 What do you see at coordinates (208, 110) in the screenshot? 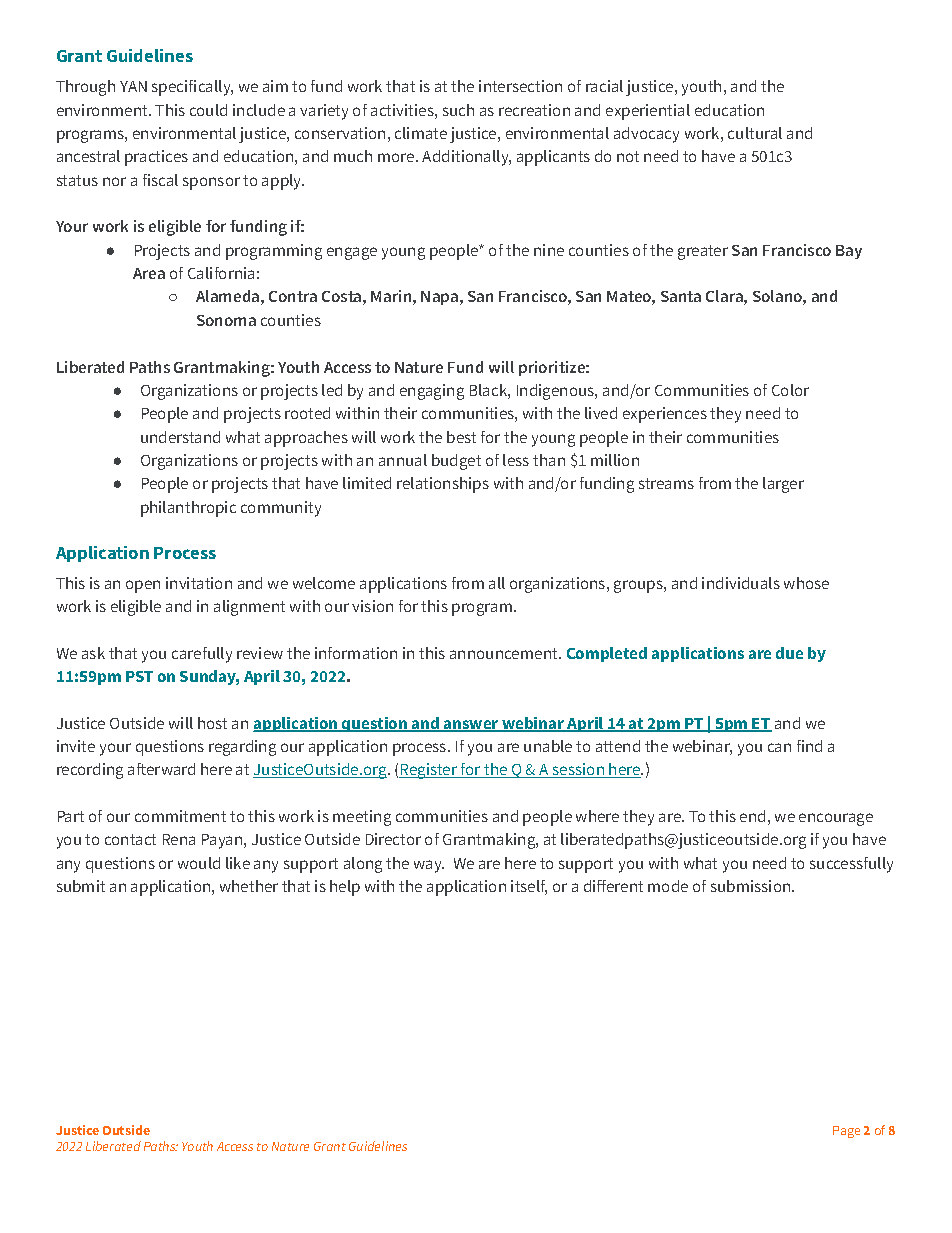
I see `could` at bounding box center [208, 110].
